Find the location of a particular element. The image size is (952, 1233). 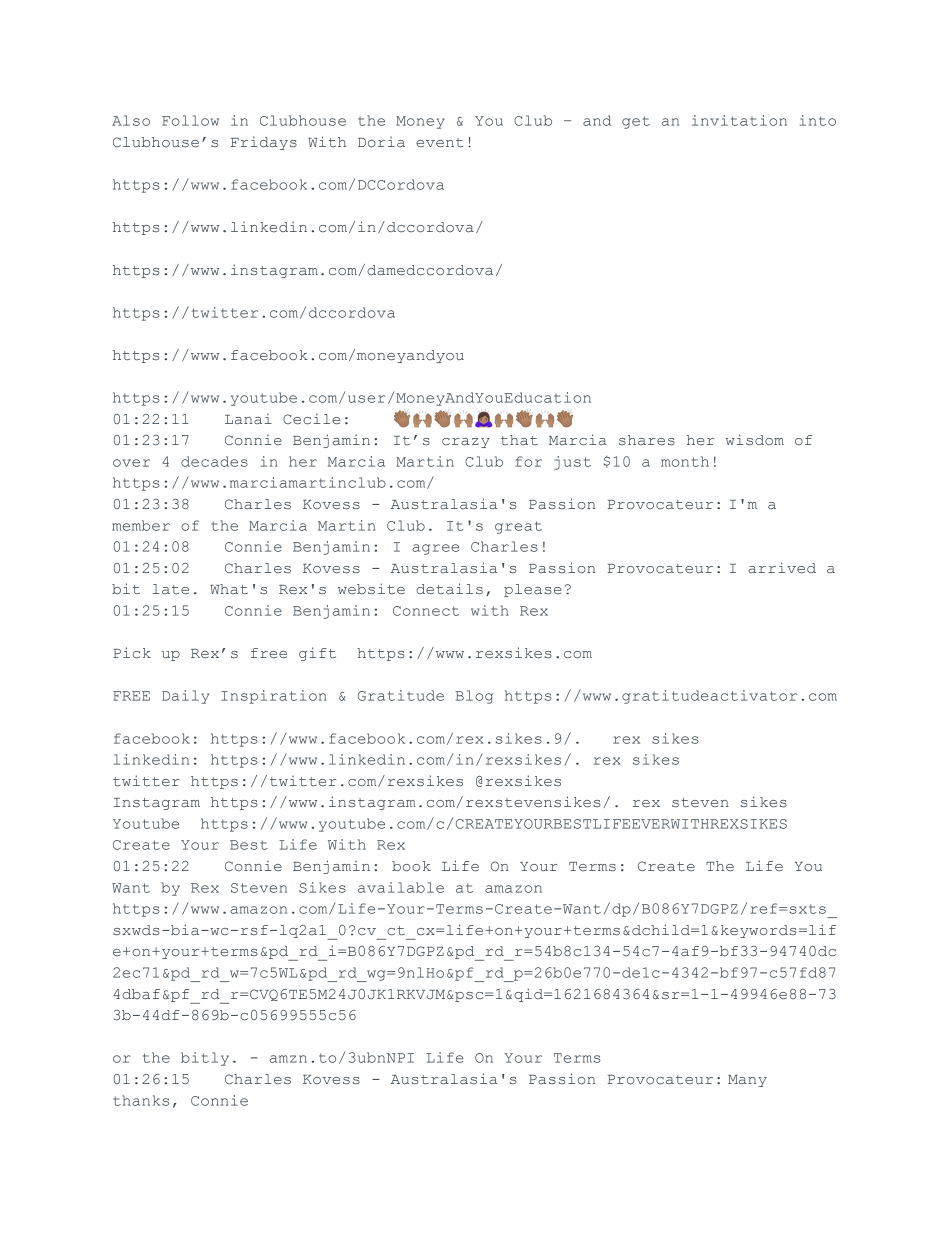

late is located at coordinates (171, 589).
